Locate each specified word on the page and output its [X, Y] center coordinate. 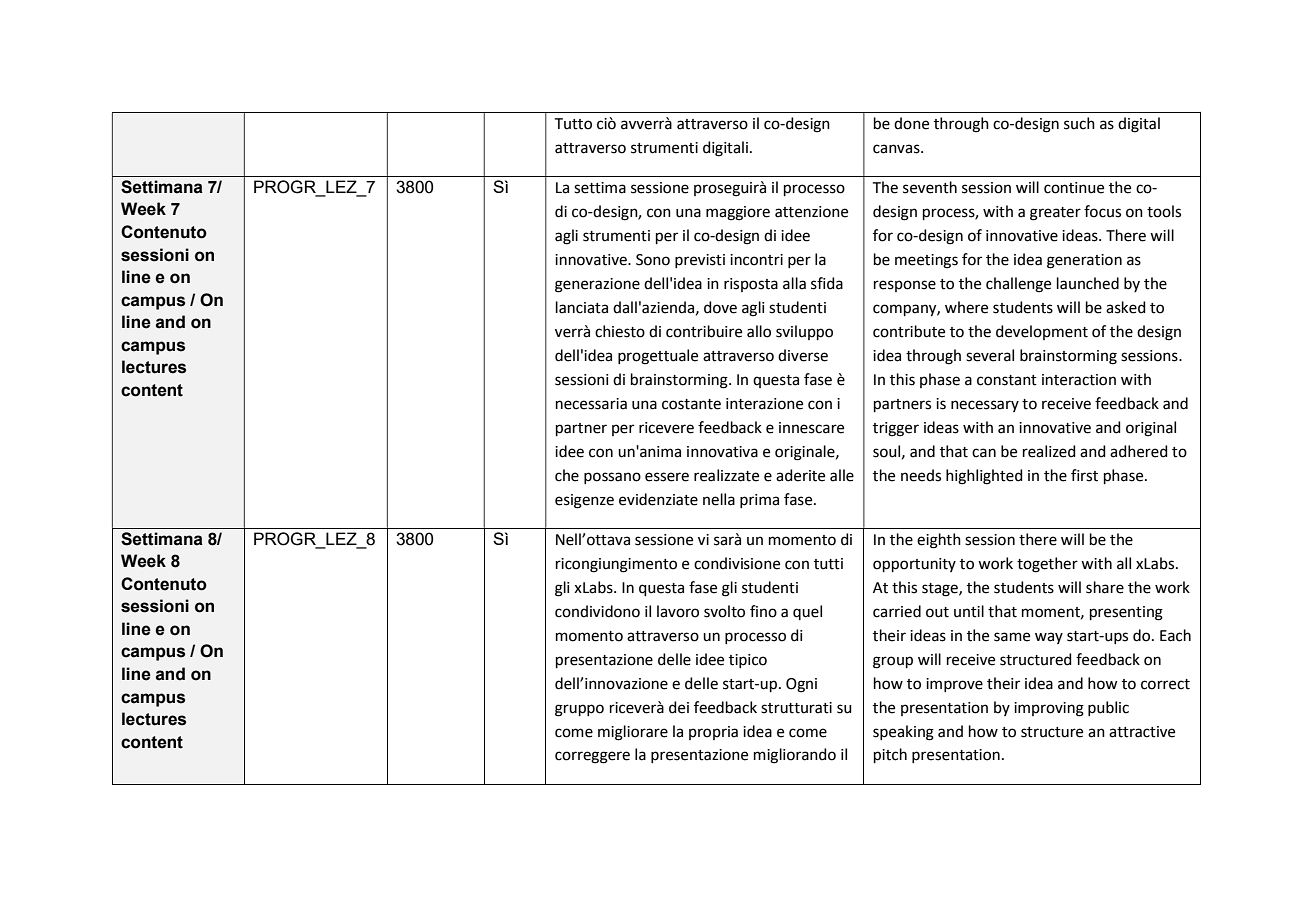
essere [667, 477]
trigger [896, 429]
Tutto [573, 124]
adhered [1139, 451]
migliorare [633, 733]
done [911, 123]
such [1079, 123]
